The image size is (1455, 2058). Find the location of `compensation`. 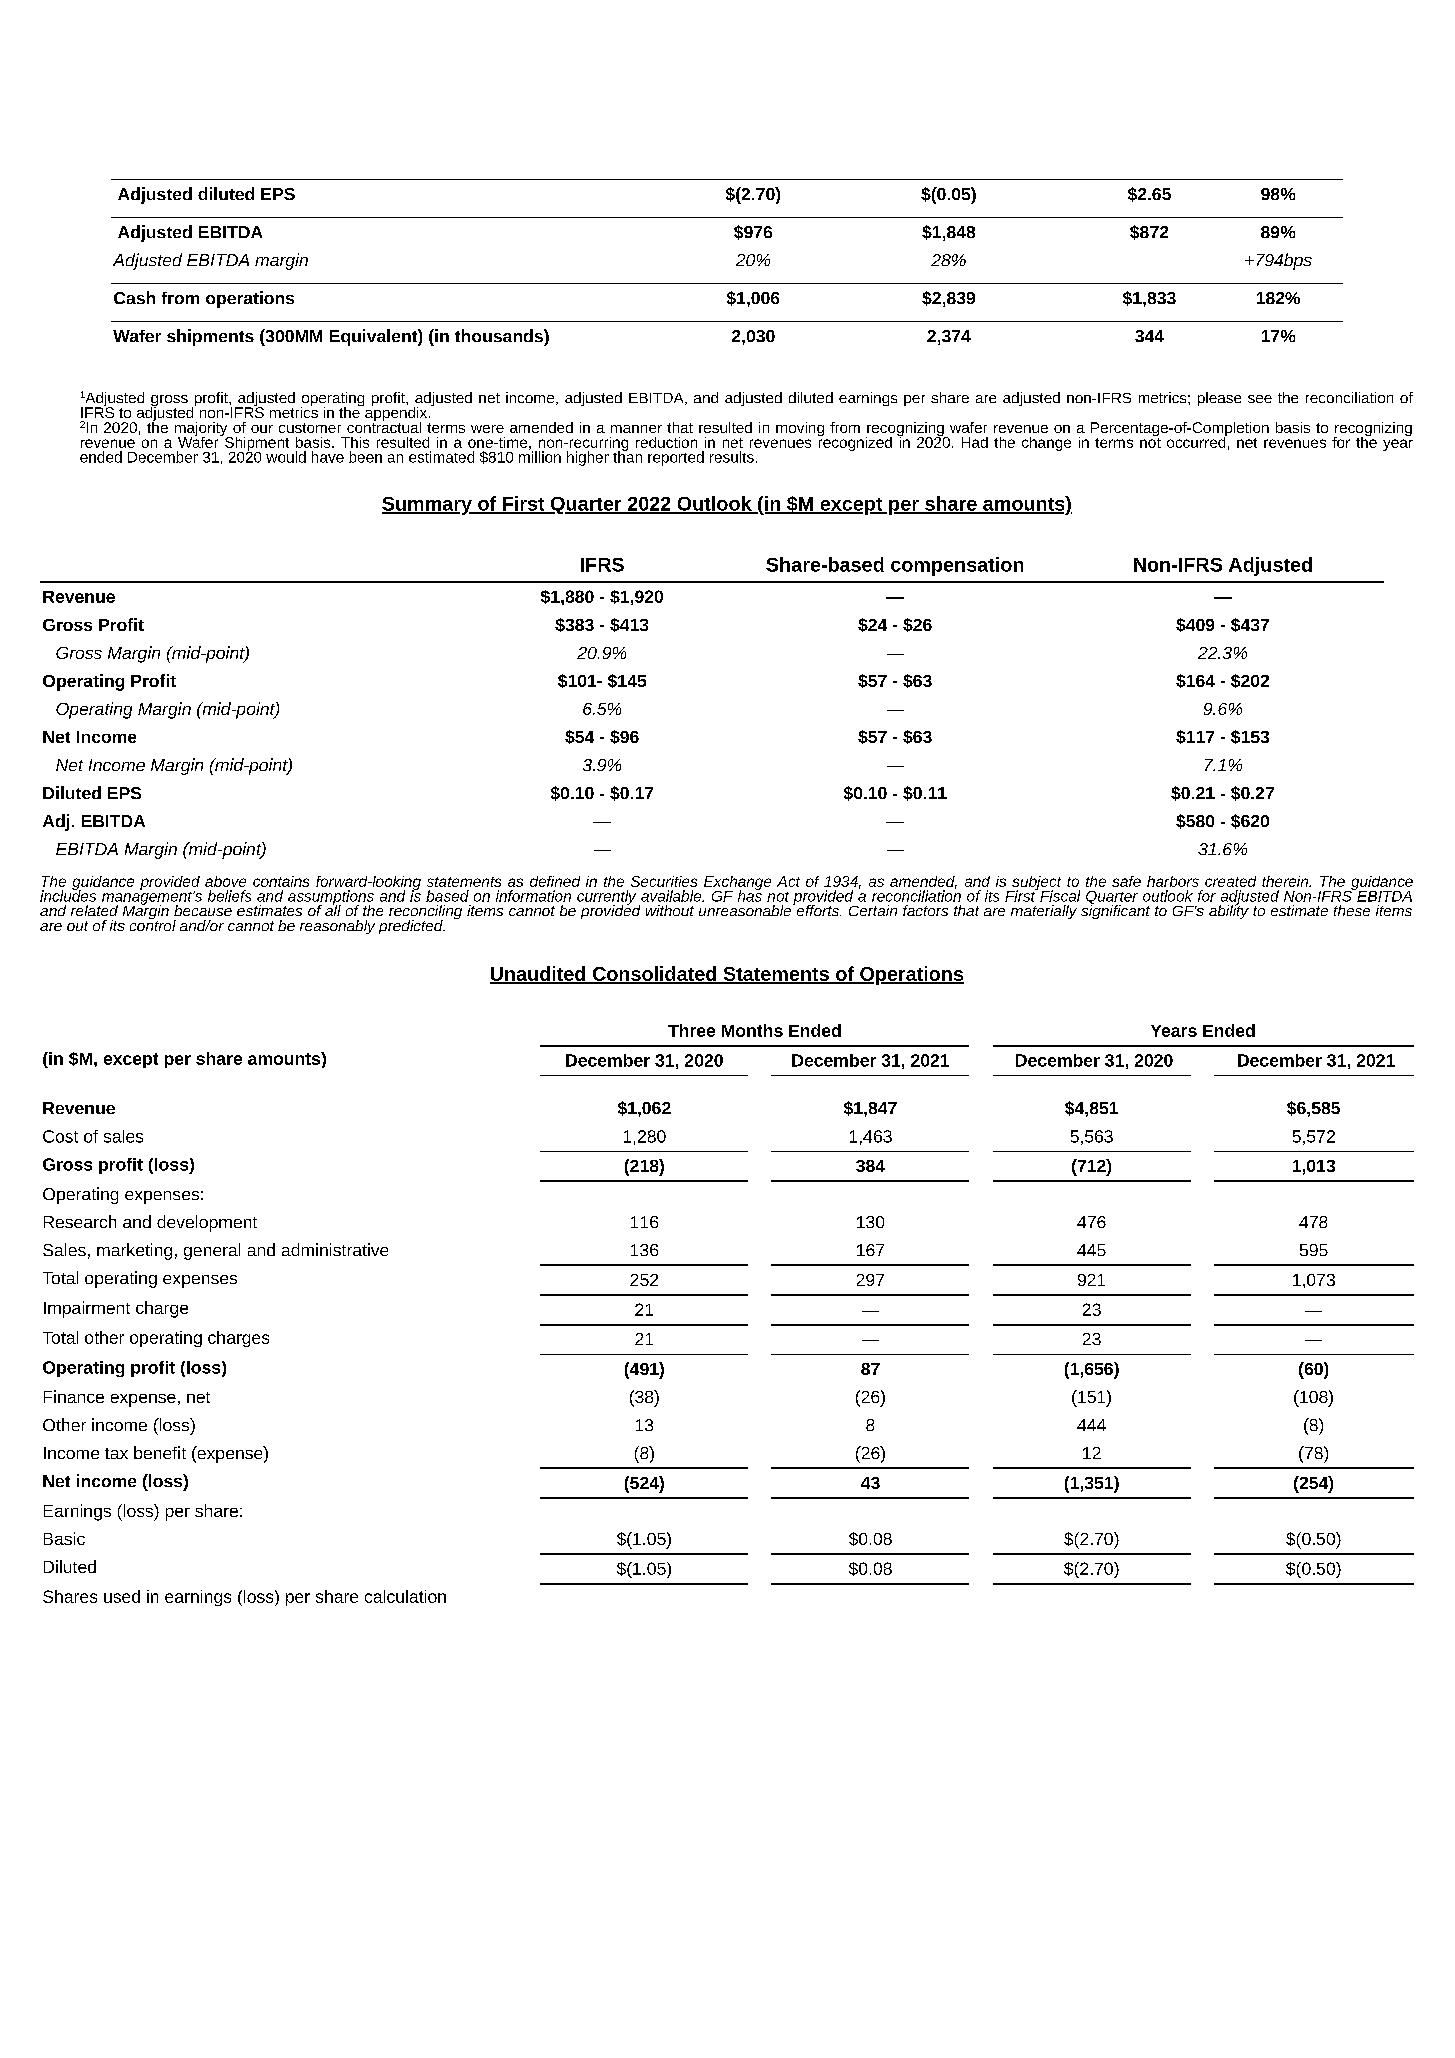

compensation is located at coordinates (957, 566).
